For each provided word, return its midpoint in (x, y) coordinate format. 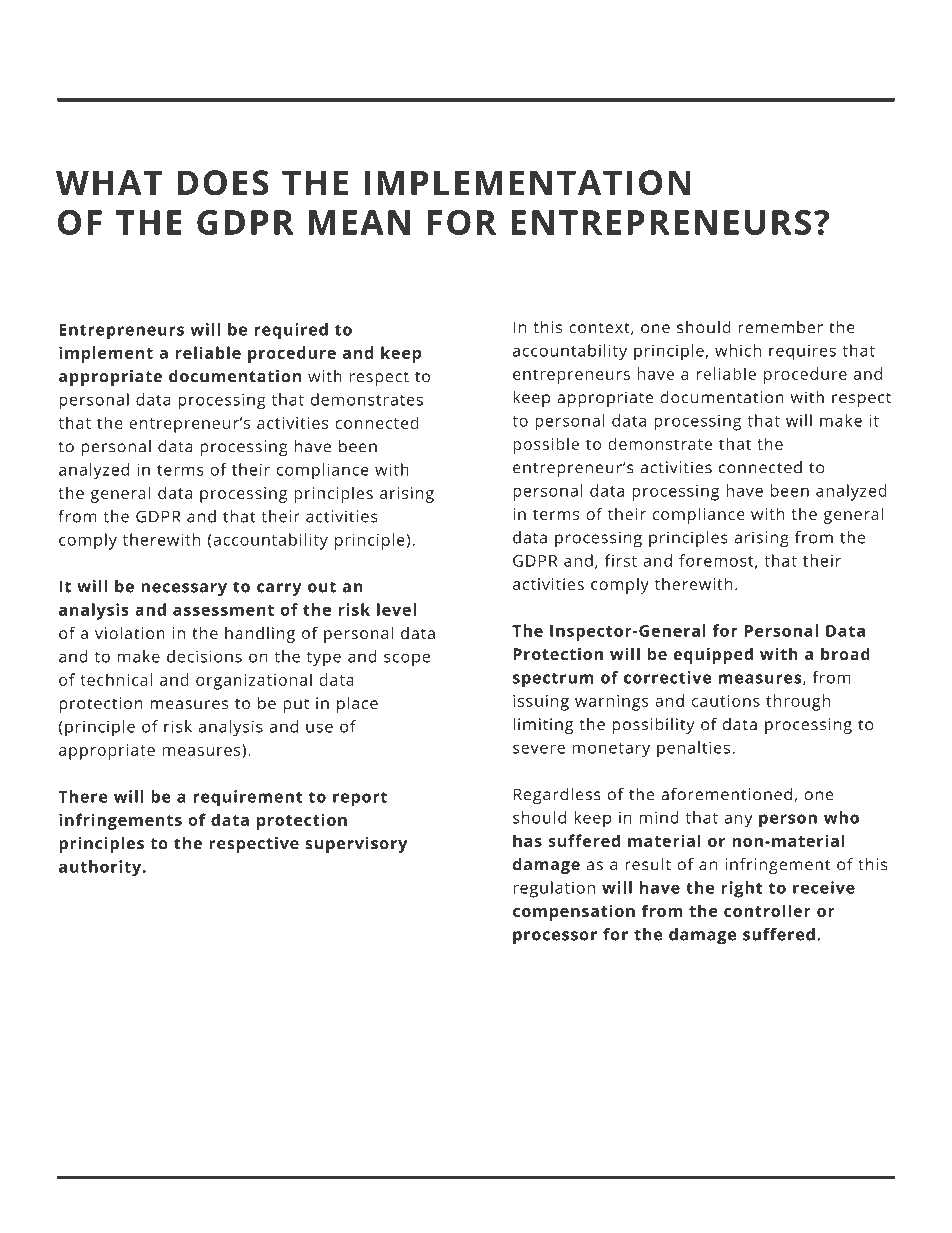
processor (555, 937)
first (620, 560)
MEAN (359, 222)
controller (767, 910)
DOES (223, 182)
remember (780, 327)
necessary (184, 589)
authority (101, 868)
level (396, 609)
